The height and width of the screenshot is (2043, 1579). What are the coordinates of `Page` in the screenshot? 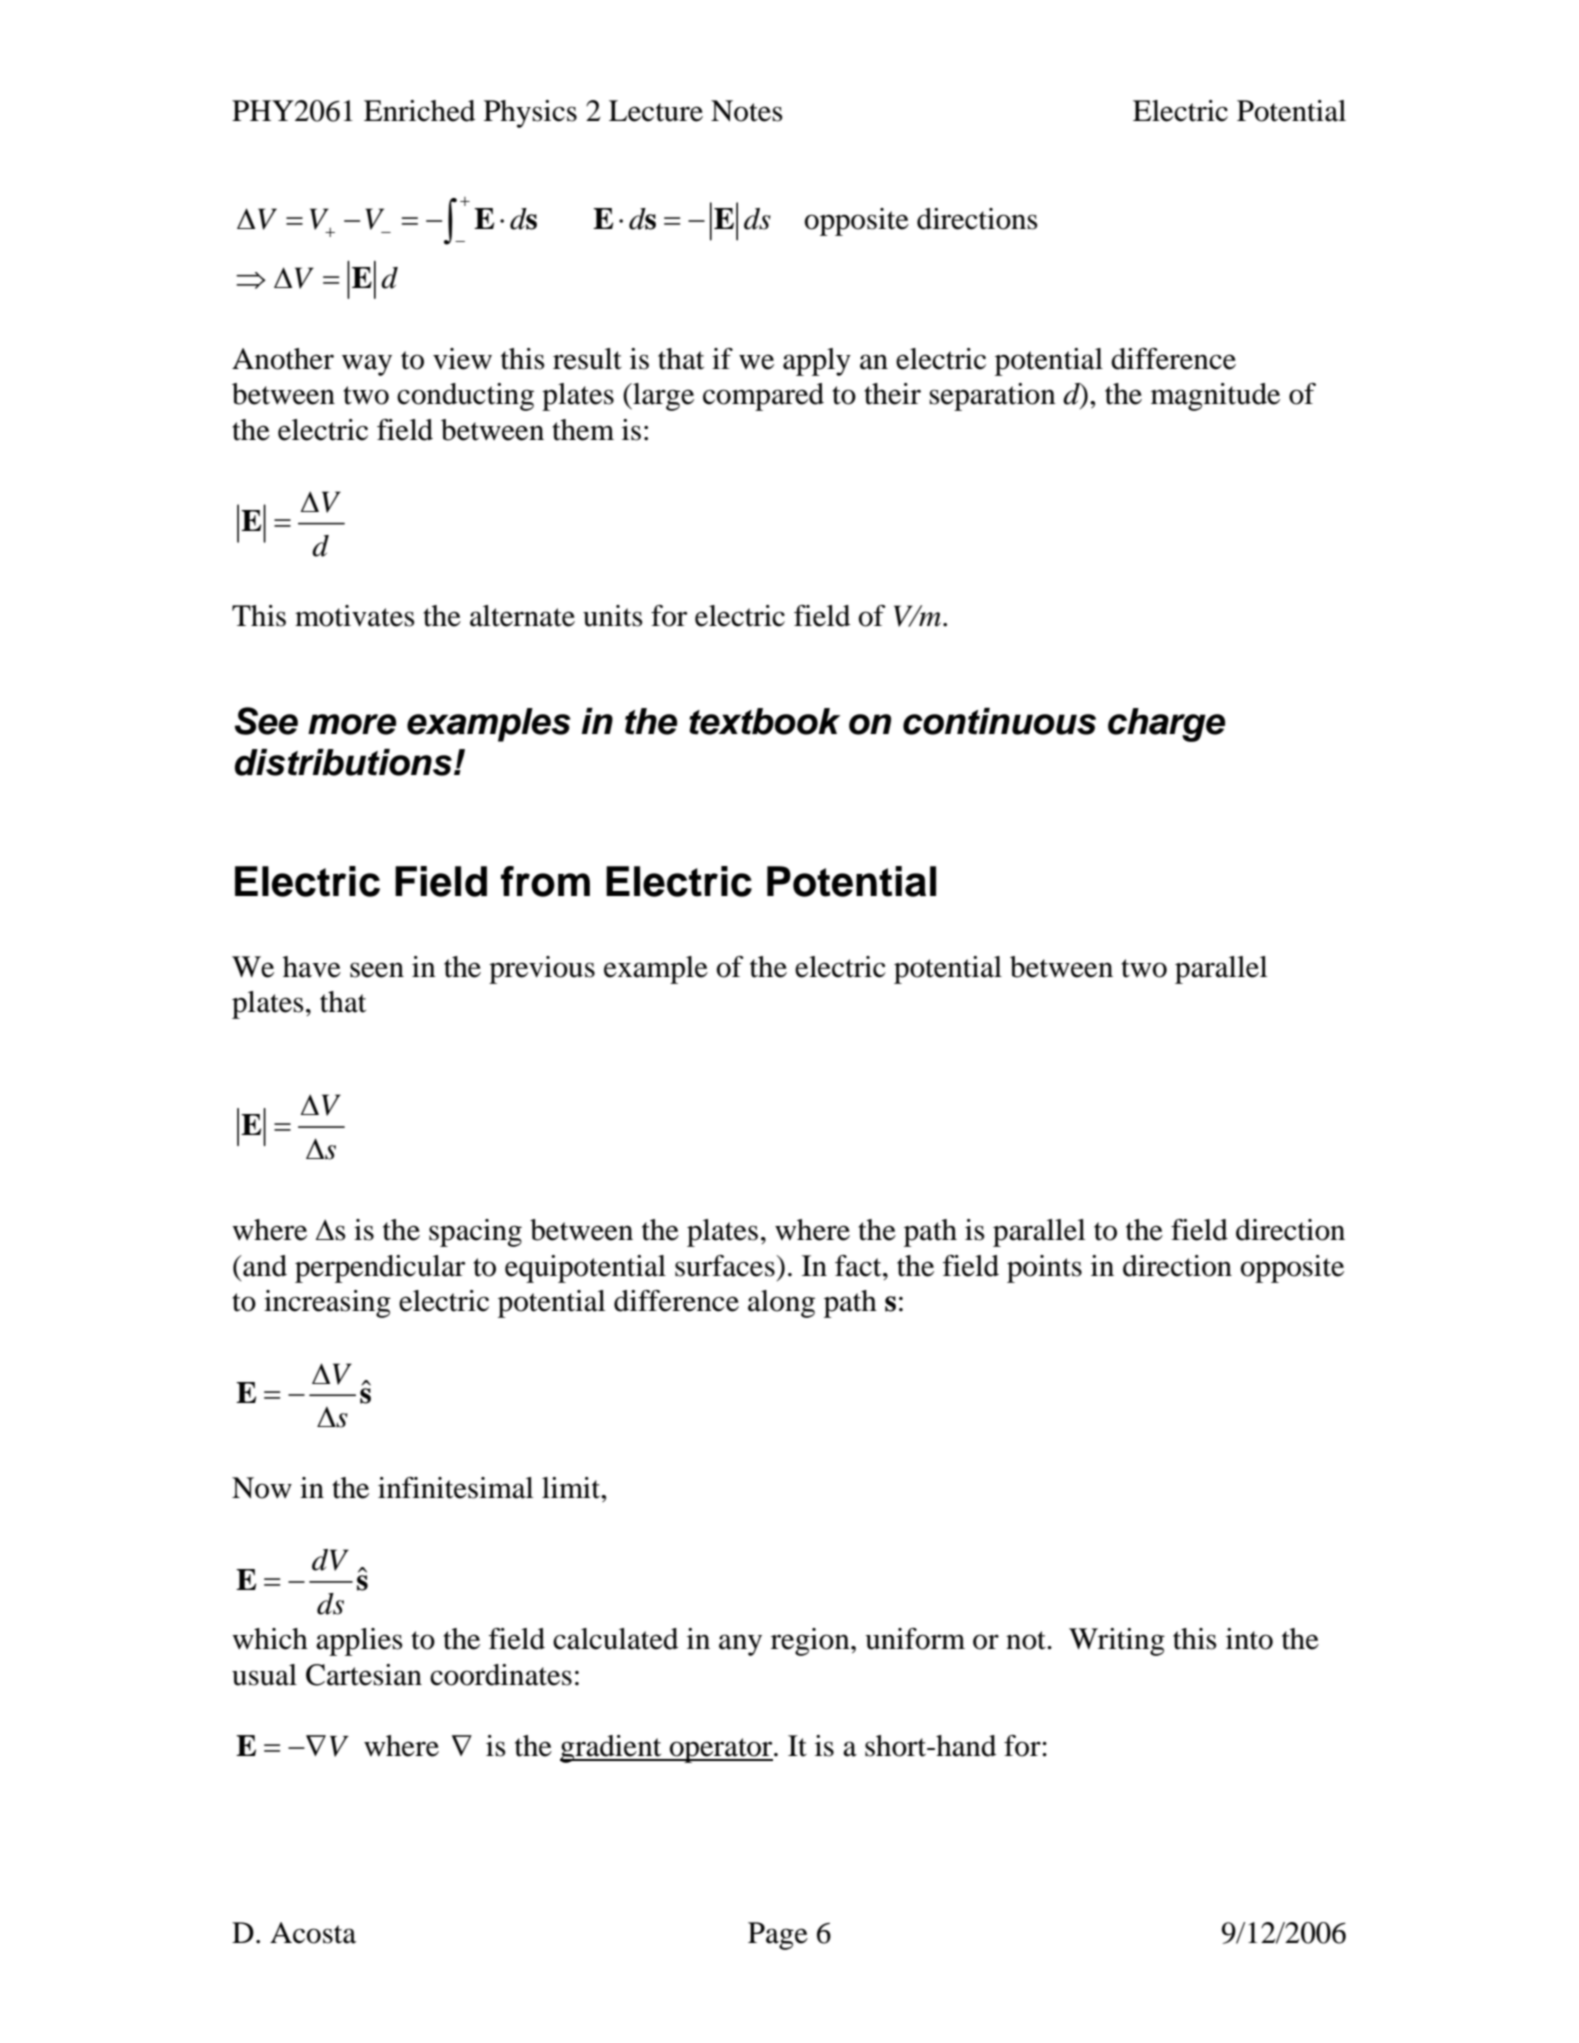 It's located at (778, 1936).
